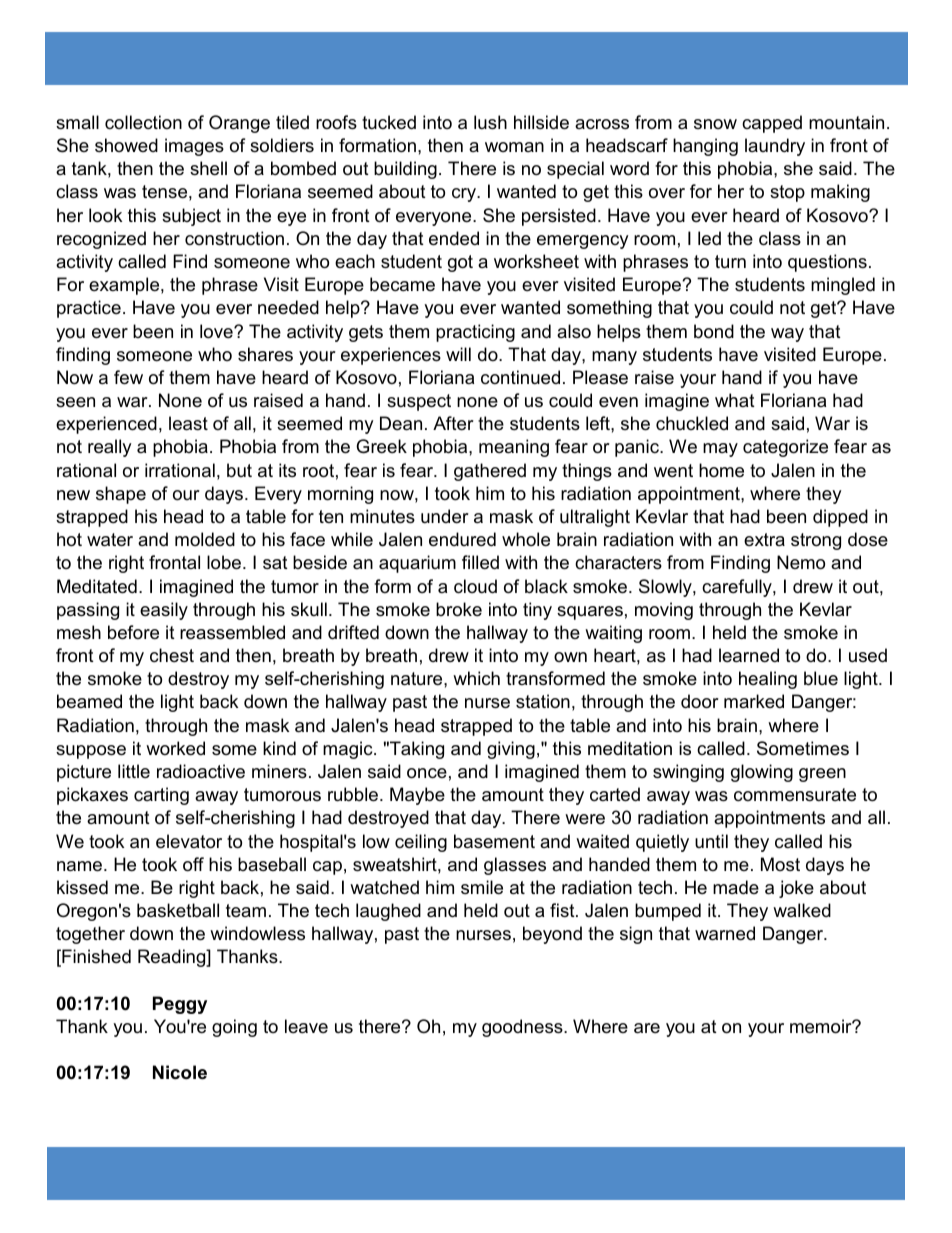  Describe the element at coordinates (785, 448) in the page. I see `categorize` at that location.
